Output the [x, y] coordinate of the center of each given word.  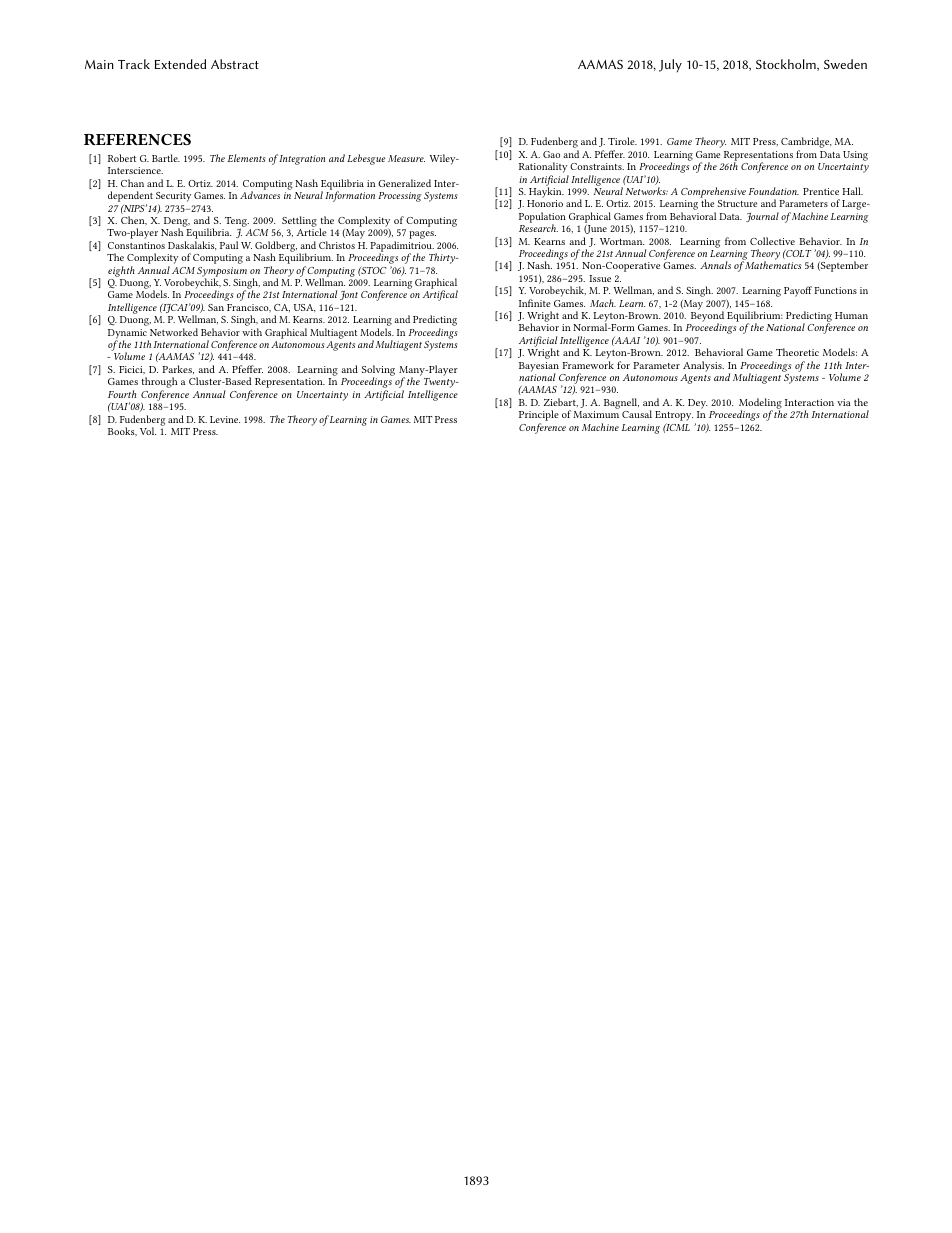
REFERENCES [137, 139]
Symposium [222, 273]
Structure [737, 203]
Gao [551, 154]
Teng [235, 223]
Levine [225, 419]
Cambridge [806, 144]
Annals [715, 265]
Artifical [440, 295]
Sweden [845, 64]
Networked [174, 332]
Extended [180, 64]
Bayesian [539, 368]
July [670, 66]
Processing [400, 197]
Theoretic [797, 352]
